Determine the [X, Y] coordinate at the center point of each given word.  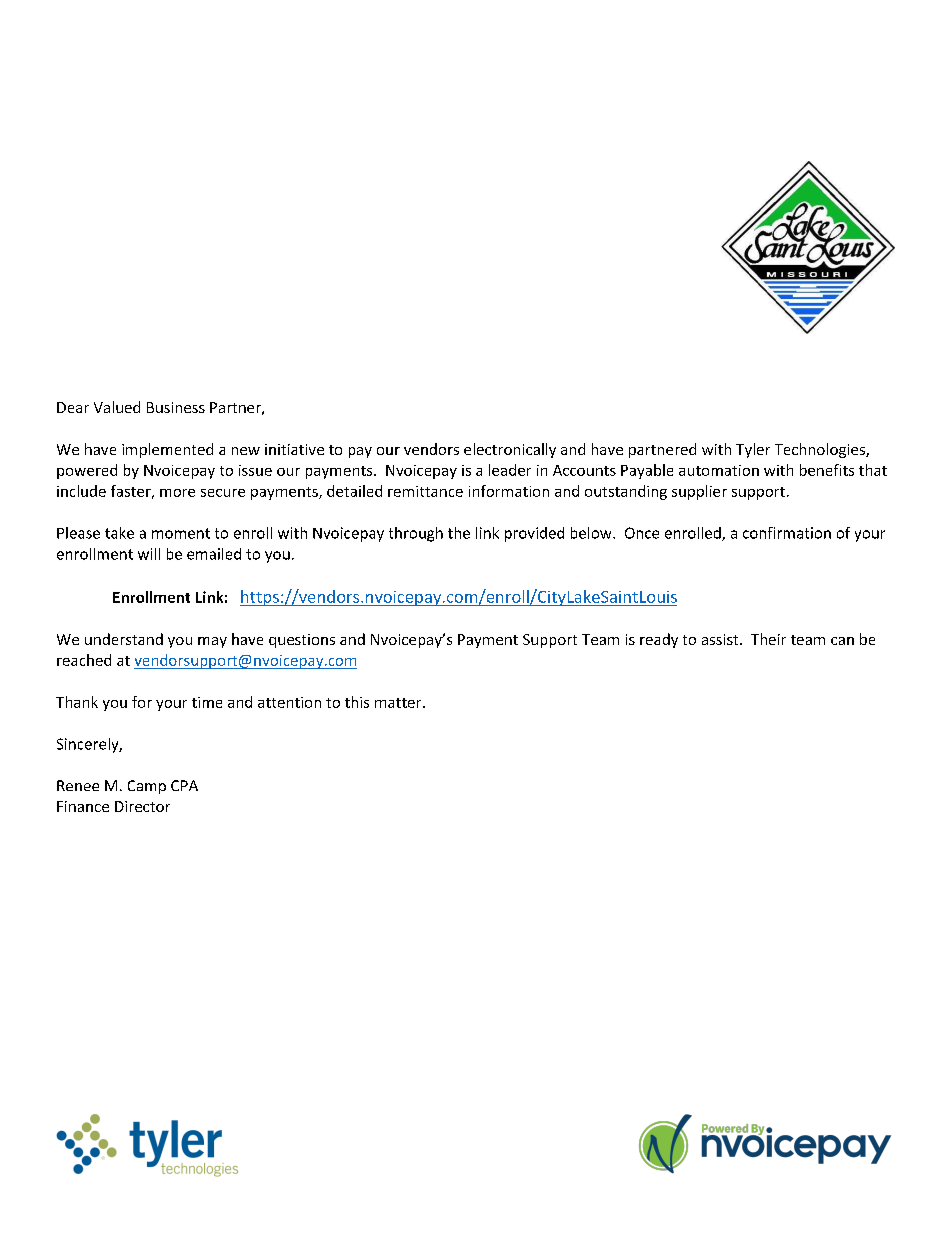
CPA [184, 785]
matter [399, 703]
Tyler [753, 450]
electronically [510, 450]
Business [176, 407]
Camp [147, 787]
